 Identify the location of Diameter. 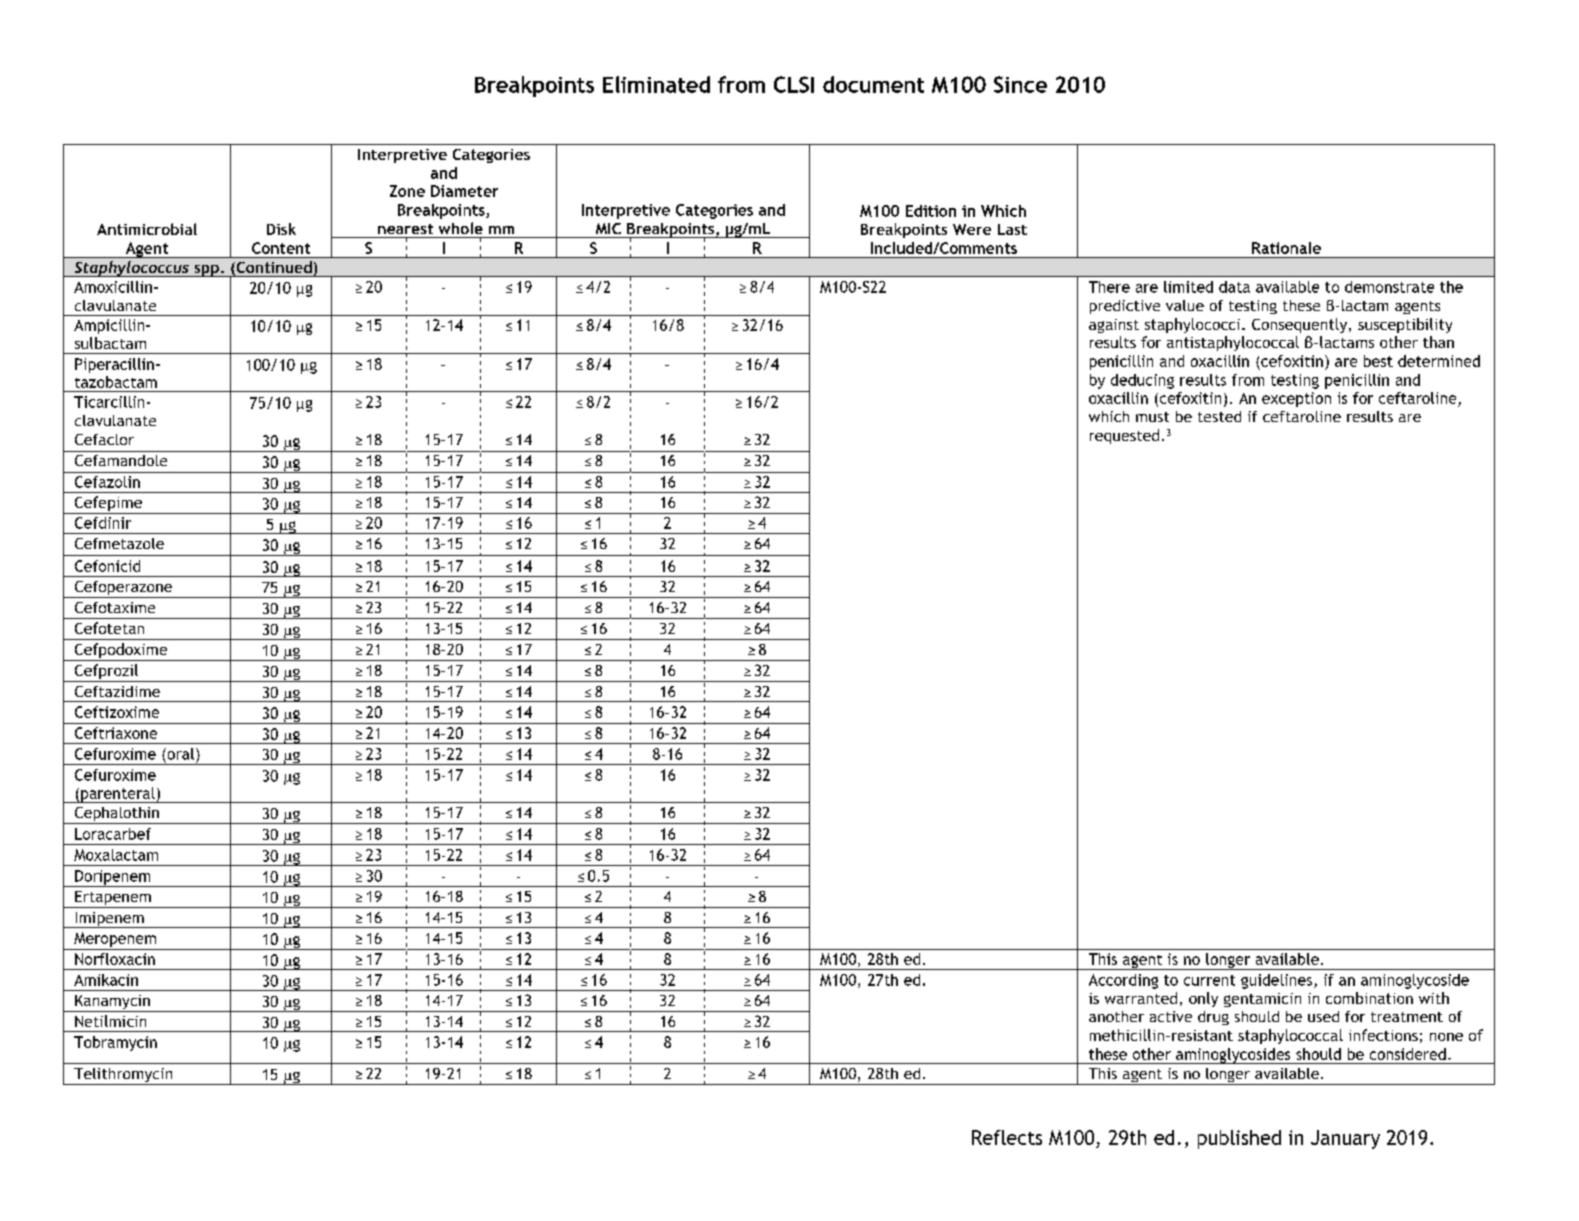
(464, 191).
